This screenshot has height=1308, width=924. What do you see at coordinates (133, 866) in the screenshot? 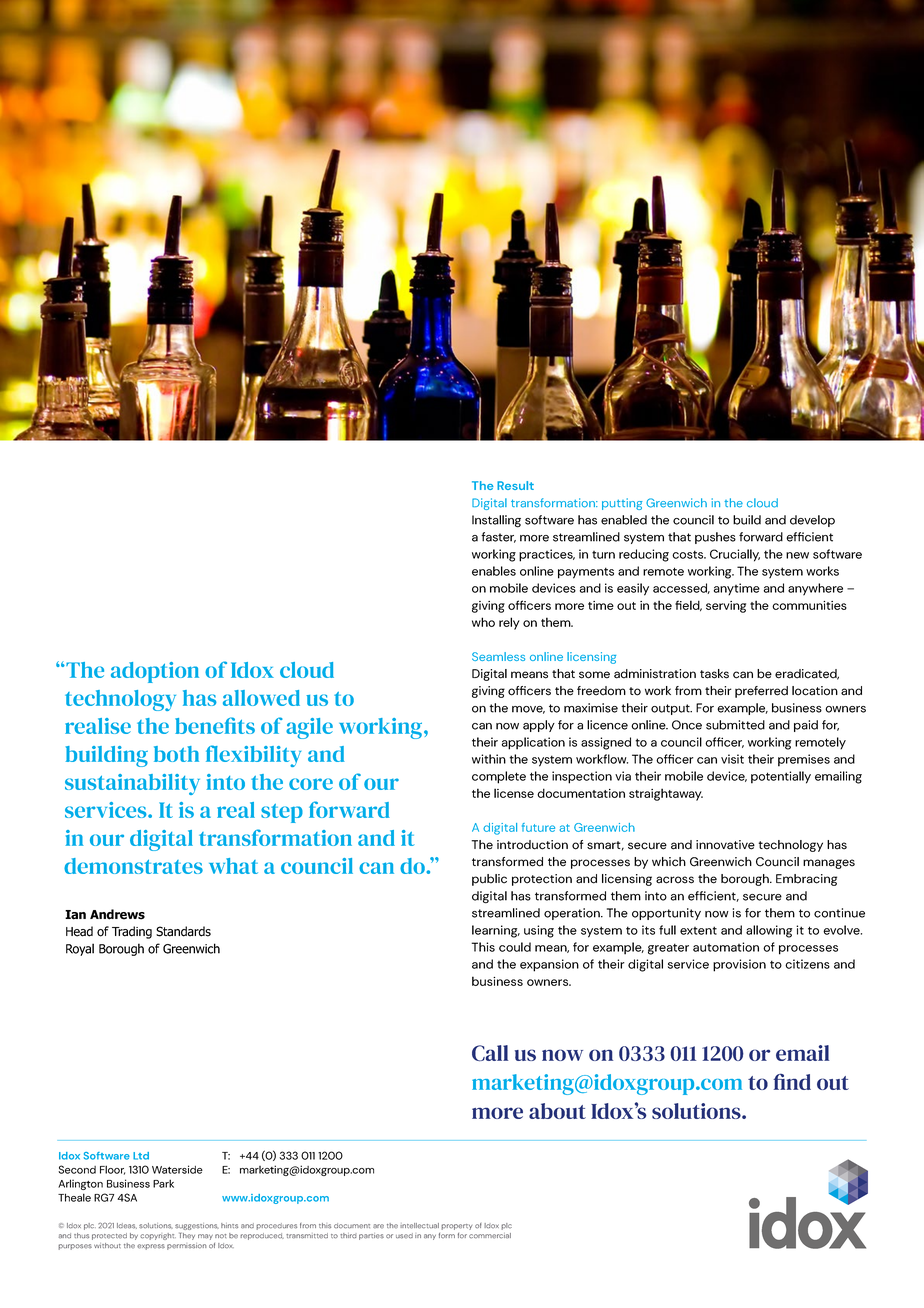
I see `demonstrates` at bounding box center [133, 866].
